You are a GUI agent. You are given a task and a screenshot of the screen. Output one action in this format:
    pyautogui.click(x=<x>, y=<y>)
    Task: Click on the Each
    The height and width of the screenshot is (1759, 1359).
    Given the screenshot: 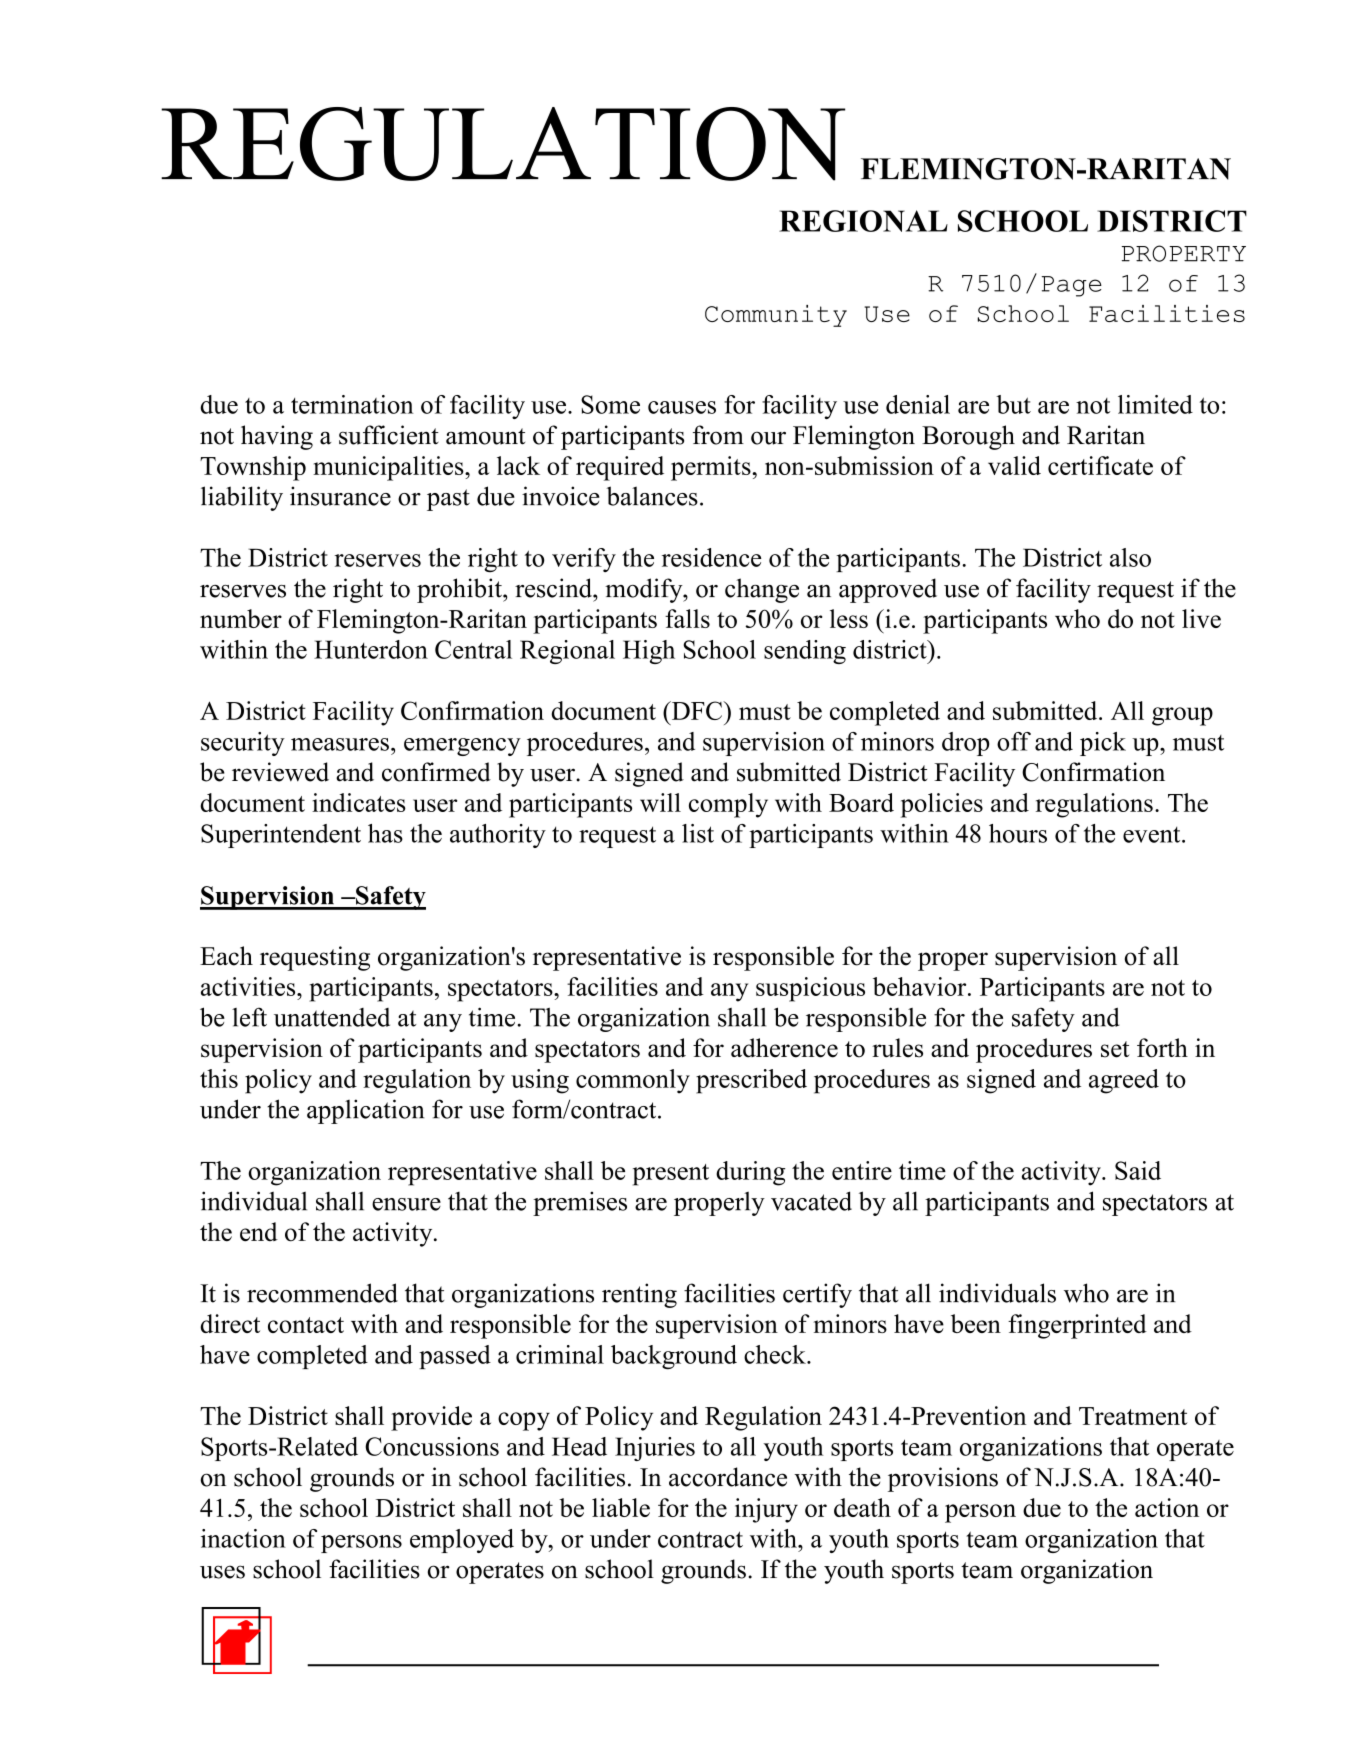 What is the action you would take?
    pyautogui.click(x=226, y=956)
